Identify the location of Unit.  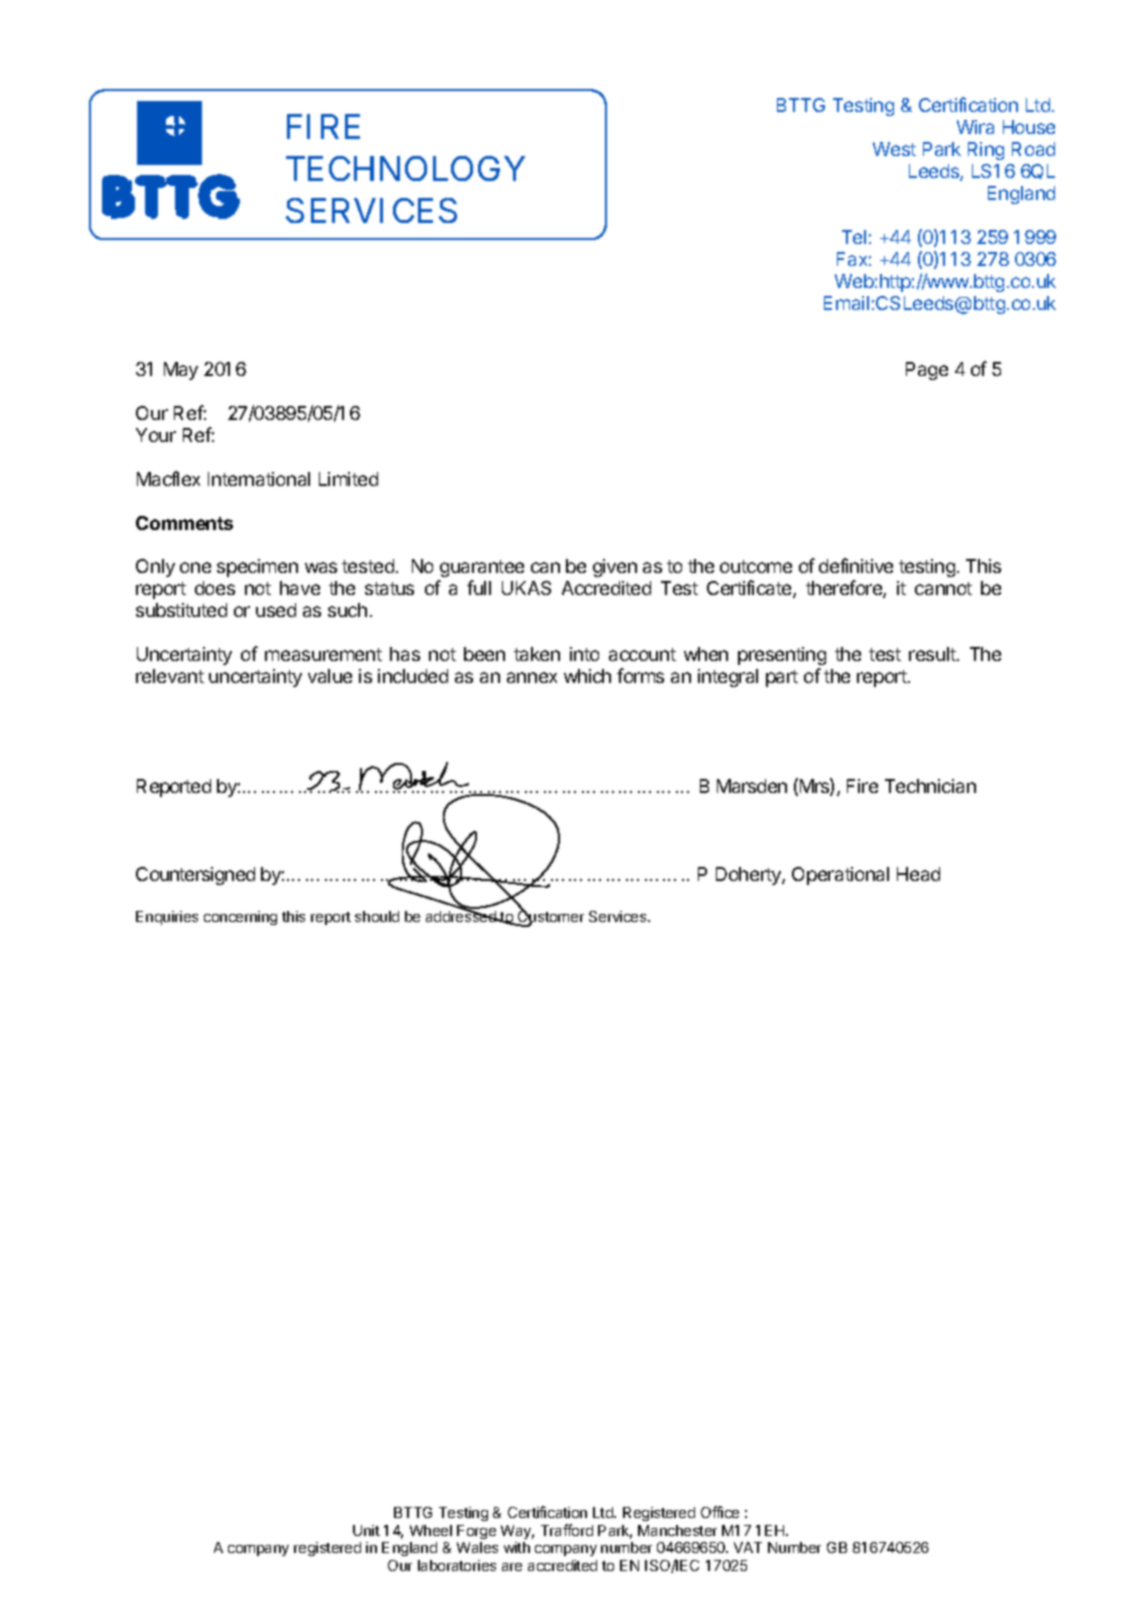
(366, 1530).
